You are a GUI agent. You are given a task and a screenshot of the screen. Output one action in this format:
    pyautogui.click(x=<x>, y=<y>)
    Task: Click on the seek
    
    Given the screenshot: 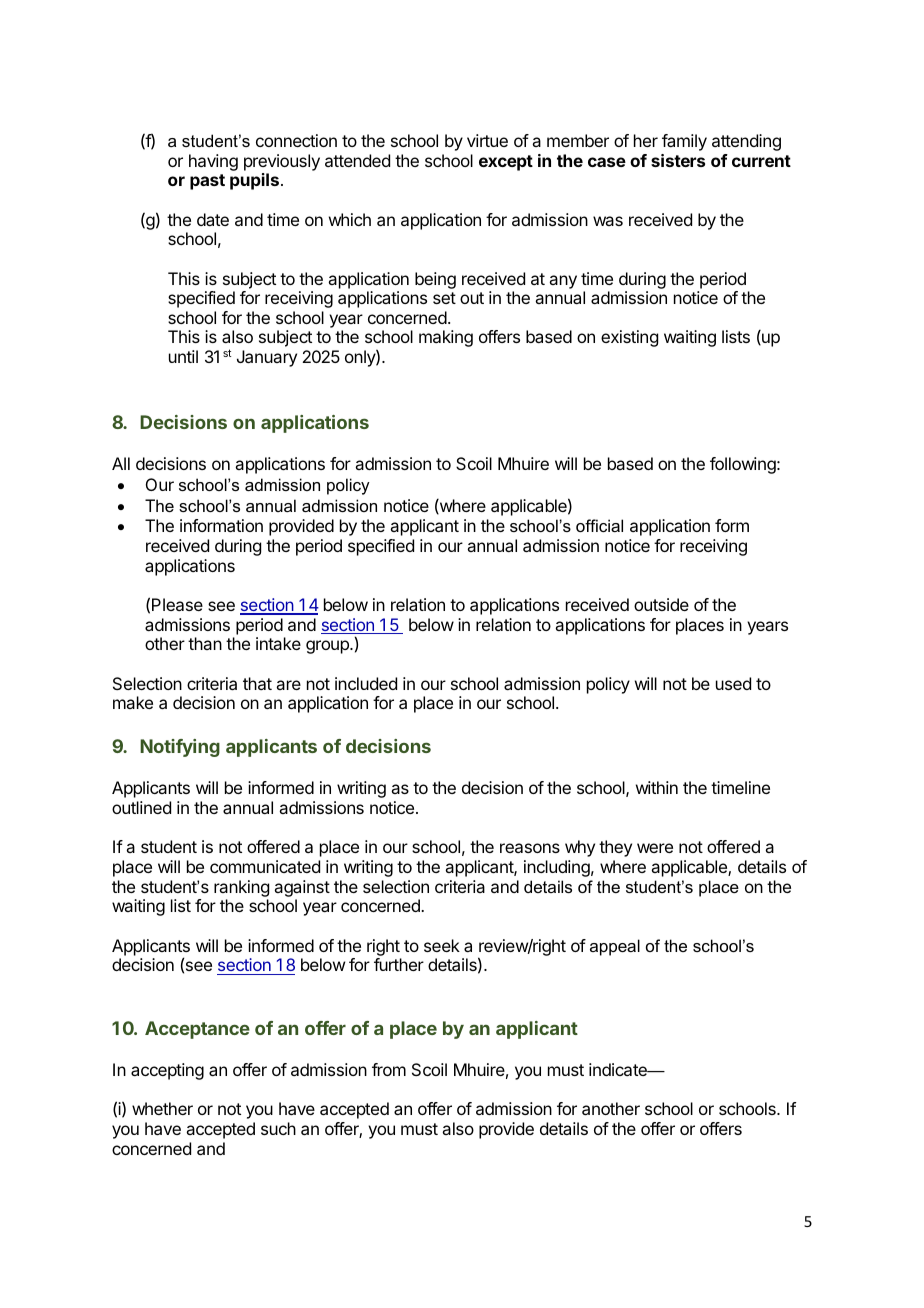 What is the action you would take?
    pyautogui.click(x=442, y=945)
